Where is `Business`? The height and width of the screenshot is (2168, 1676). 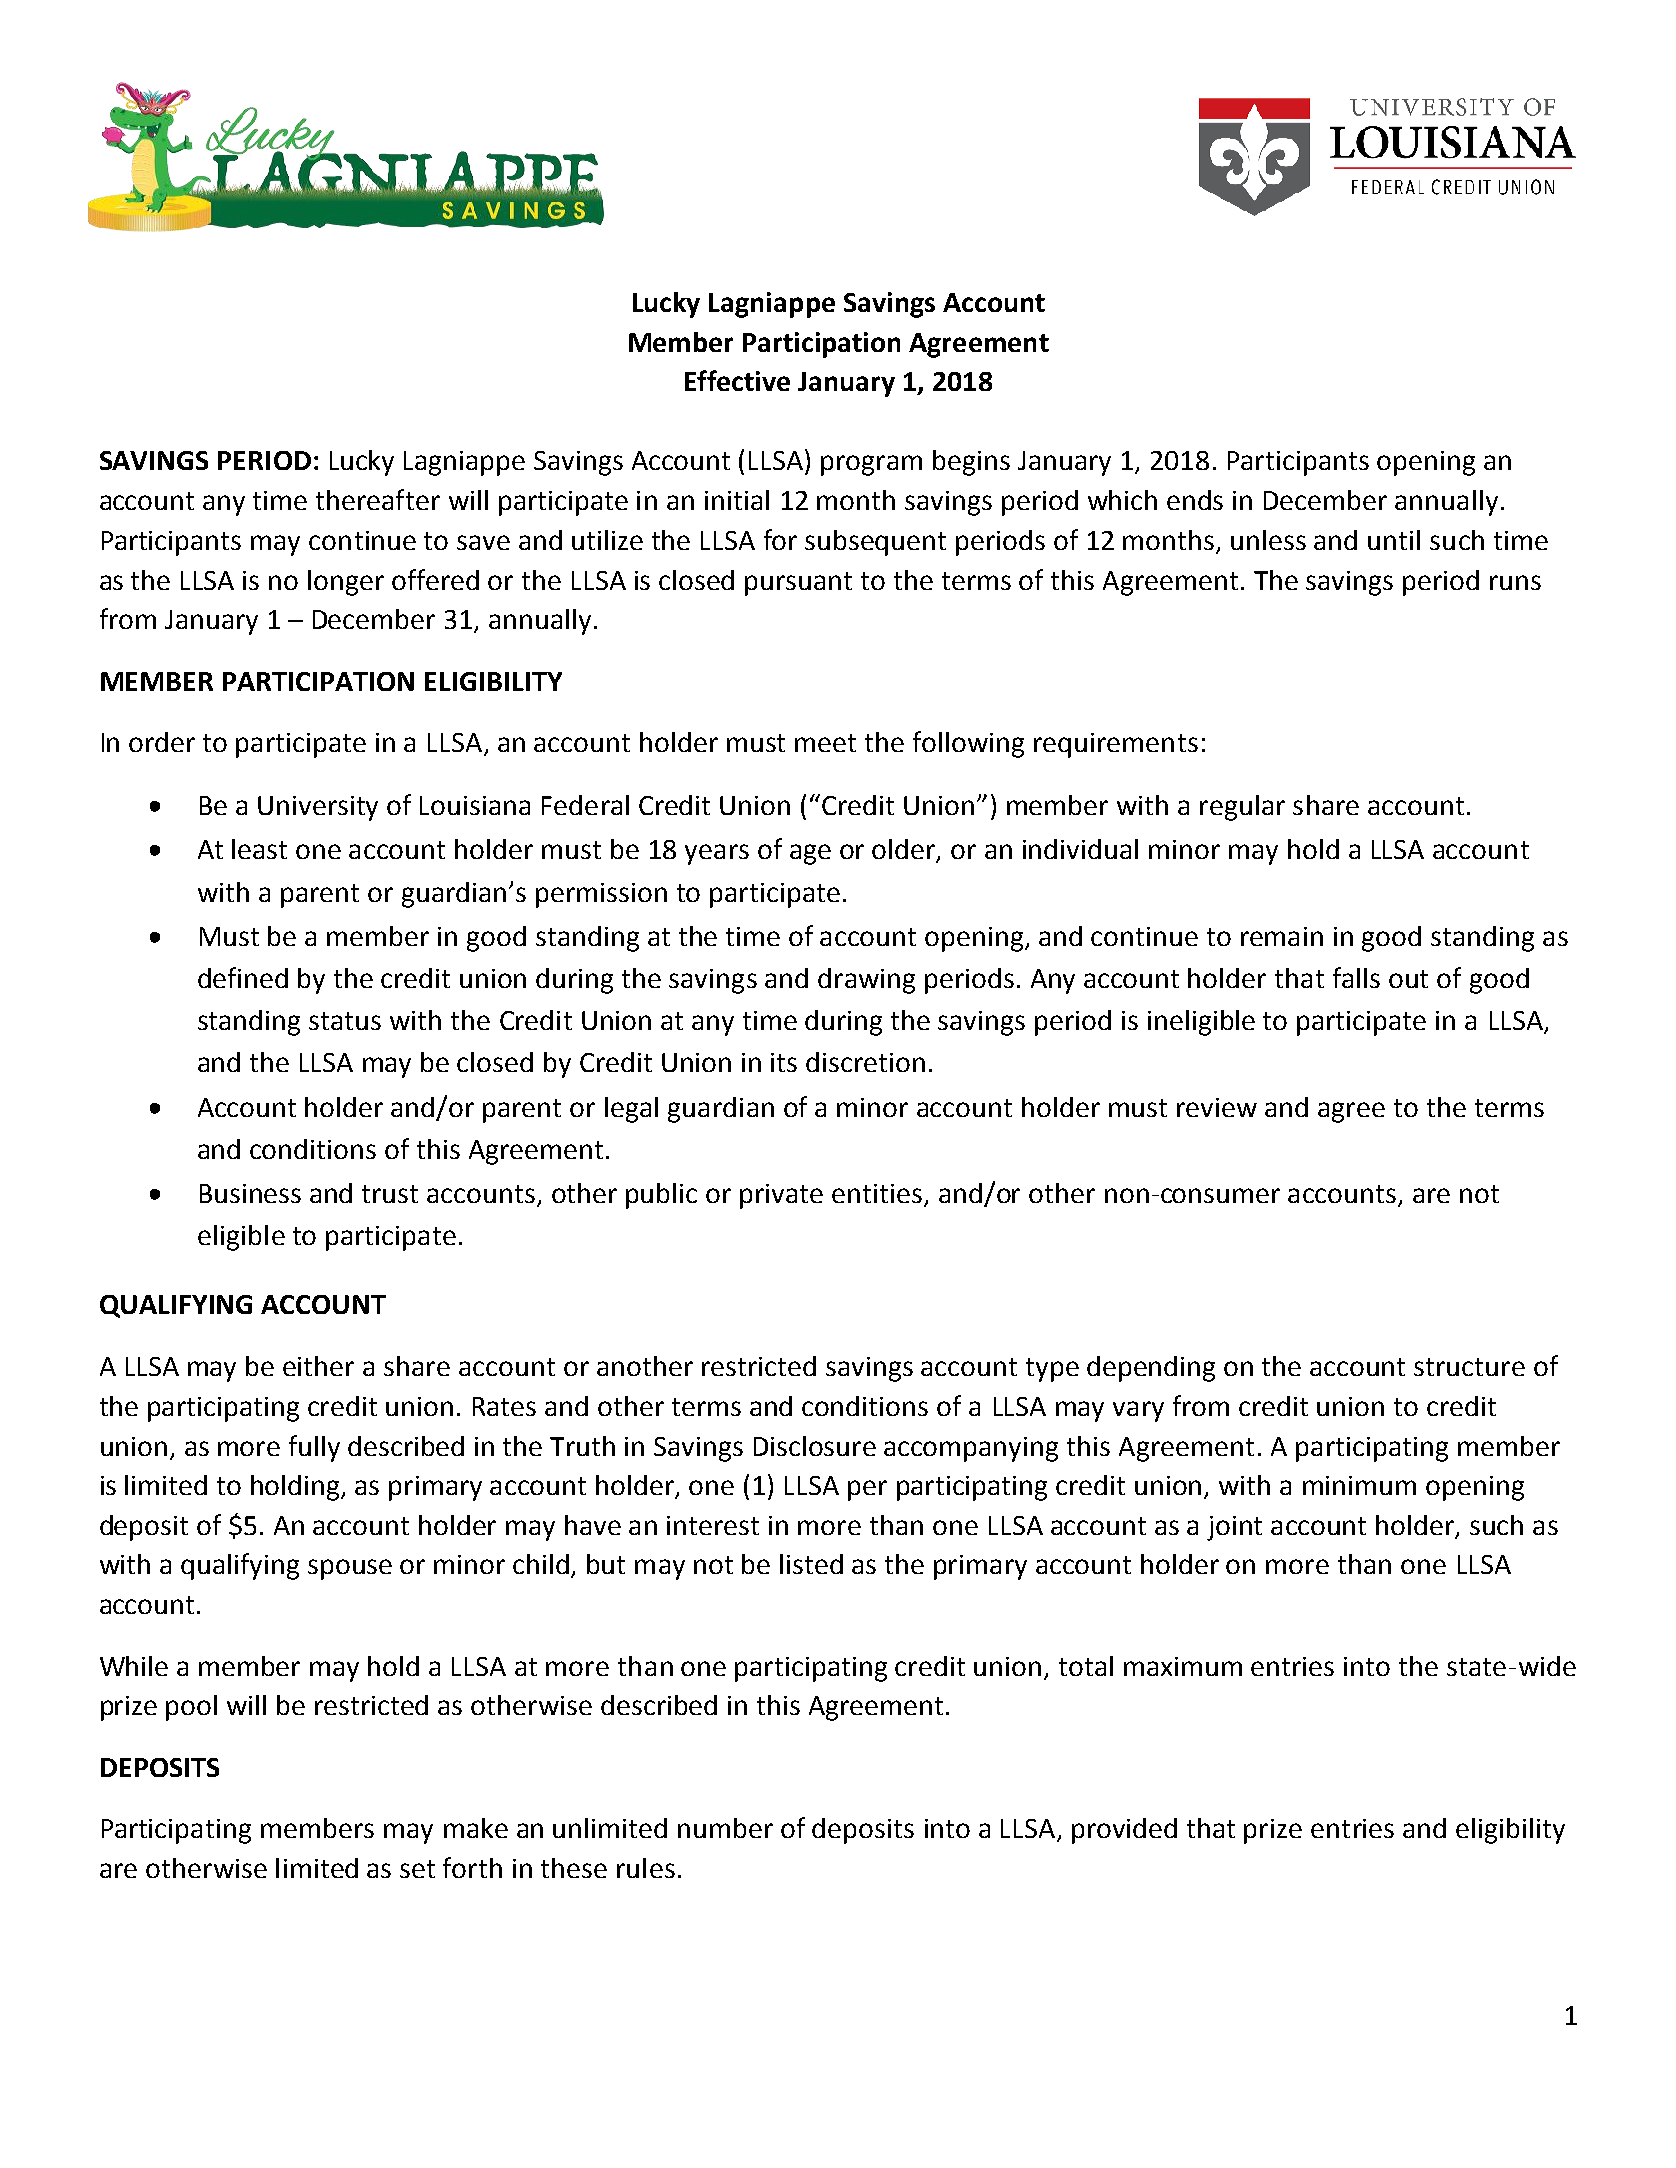 Business is located at coordinates (250, 1193).
